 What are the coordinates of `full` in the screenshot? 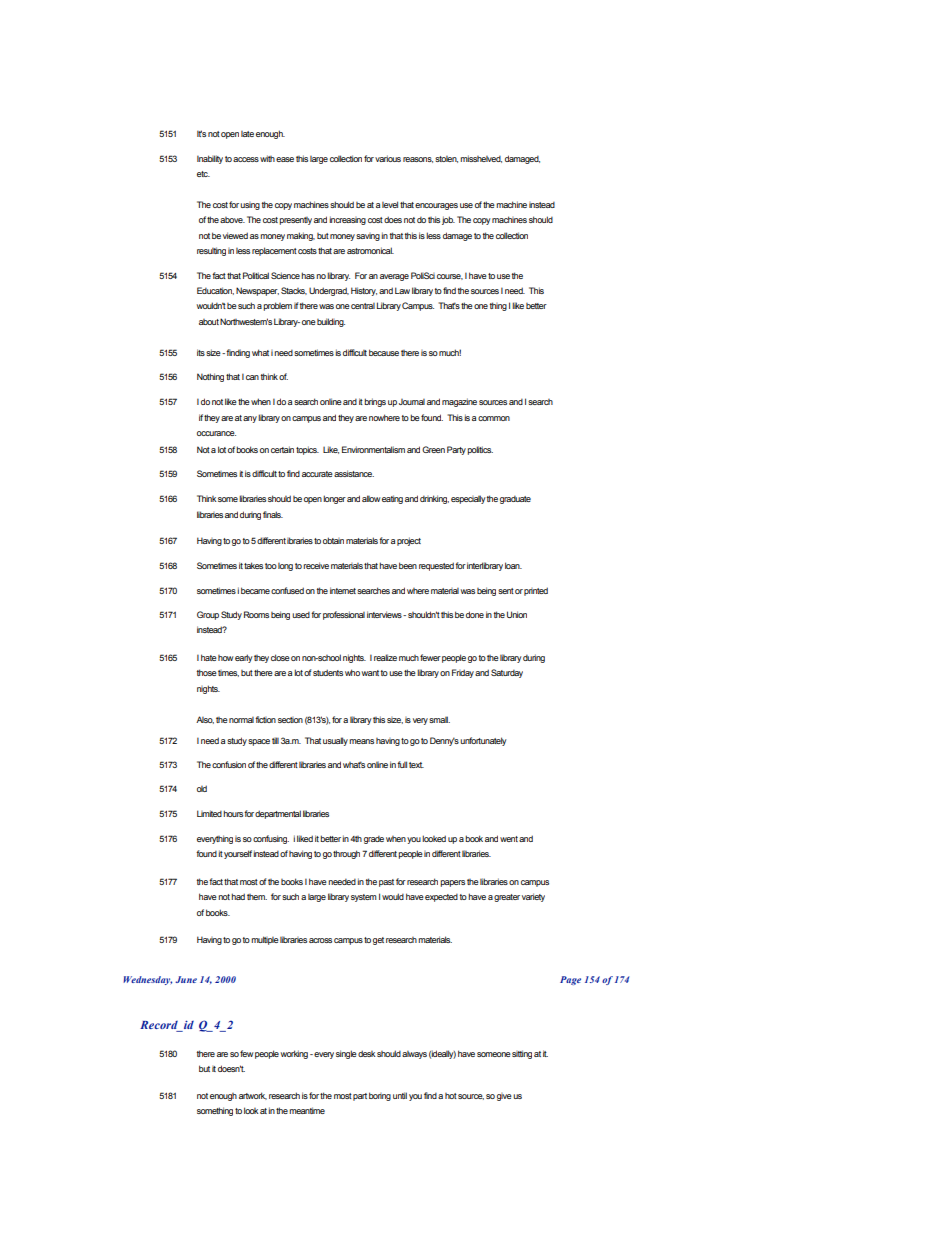 It's located at (402, 764).
